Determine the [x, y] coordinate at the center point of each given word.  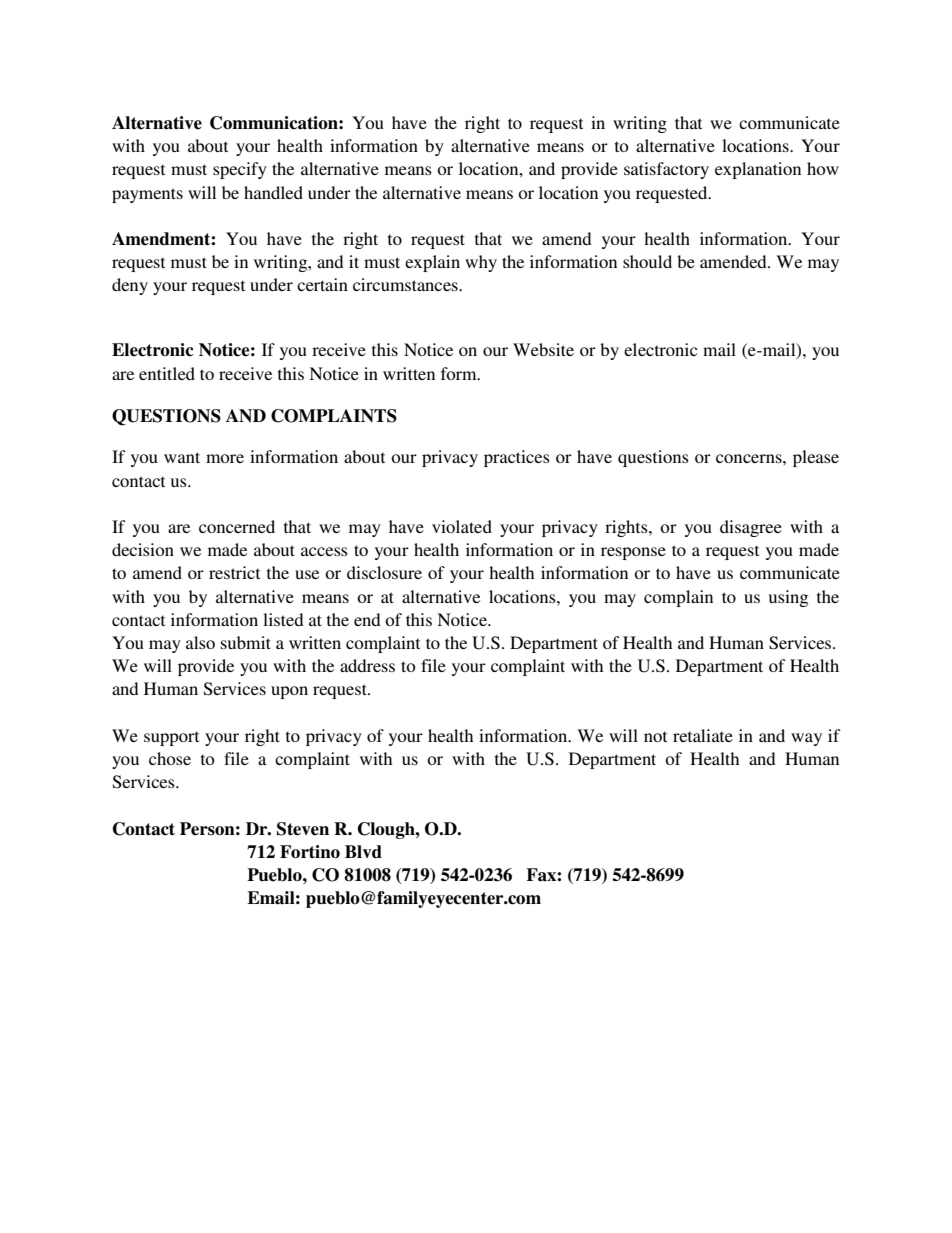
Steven [303, 829]
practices [517, 458]
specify [240, 170]
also [200, 642]
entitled [167, 373]
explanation [758, 170]
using [788, 598]
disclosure [384, 572]
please [816, 458]
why [481, 263]
